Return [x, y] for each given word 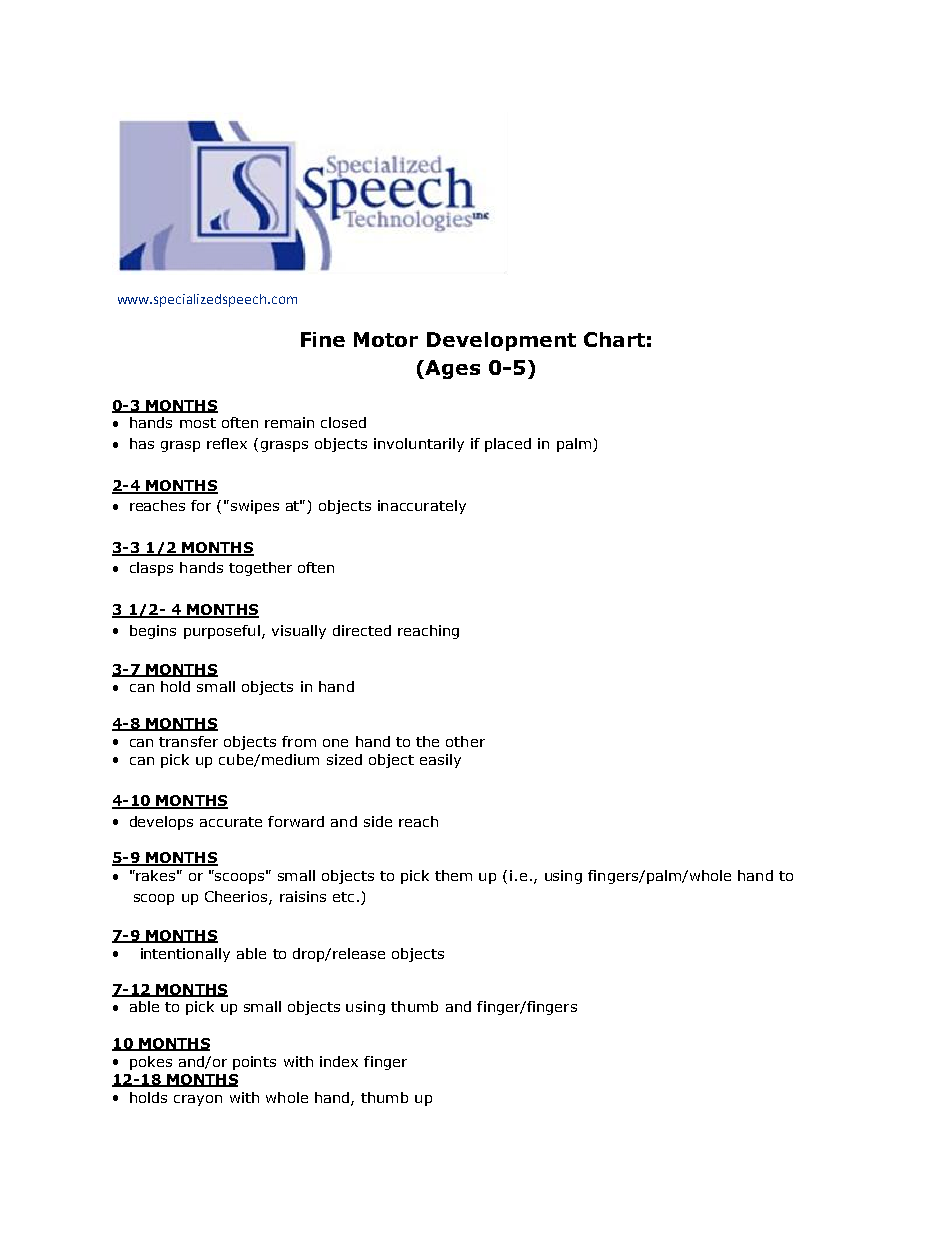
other [465, 741]
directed [362, 630]
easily [440, 761]
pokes [151, 1063]
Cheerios [237, 898]
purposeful [222, 632]
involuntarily [419, 445]
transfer [188, 741]
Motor [386, 339]
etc [343, 897]
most [198, 423]
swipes [255, 507]
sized [344, 759]
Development [501, 341]
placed [508, 445]
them [453, 875]
